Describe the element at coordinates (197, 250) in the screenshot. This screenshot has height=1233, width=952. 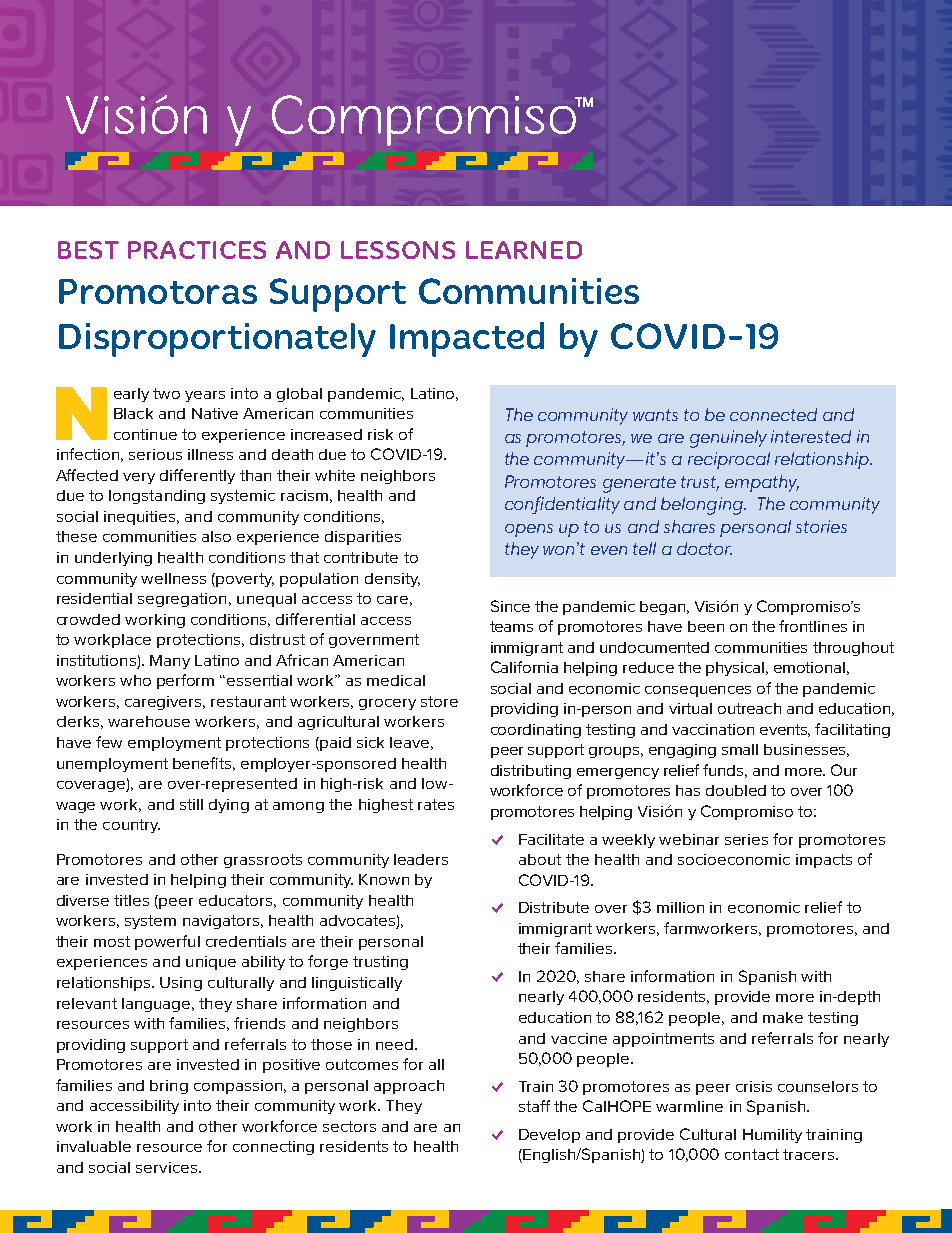
I see `PRACTICES` at that location.
